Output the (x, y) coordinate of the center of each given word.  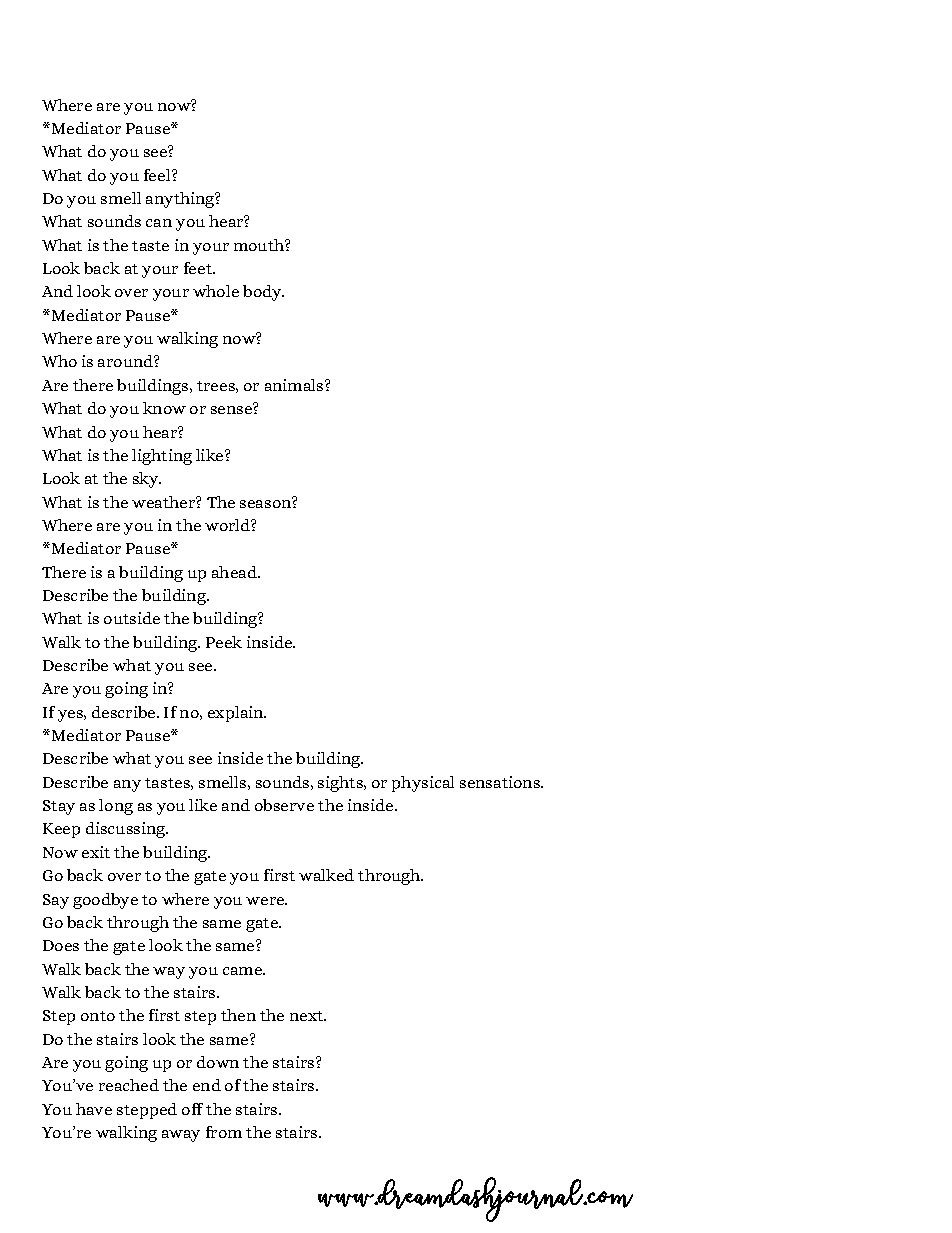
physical (423, 784)
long (116, 807)
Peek (224, 642)
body (263, 293)
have (94, 1109)
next (308, 1016)
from (224, 1132)
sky (147, 480)
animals (295, 385)
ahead (236, 572)
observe (284, 805)
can (159, 223)
